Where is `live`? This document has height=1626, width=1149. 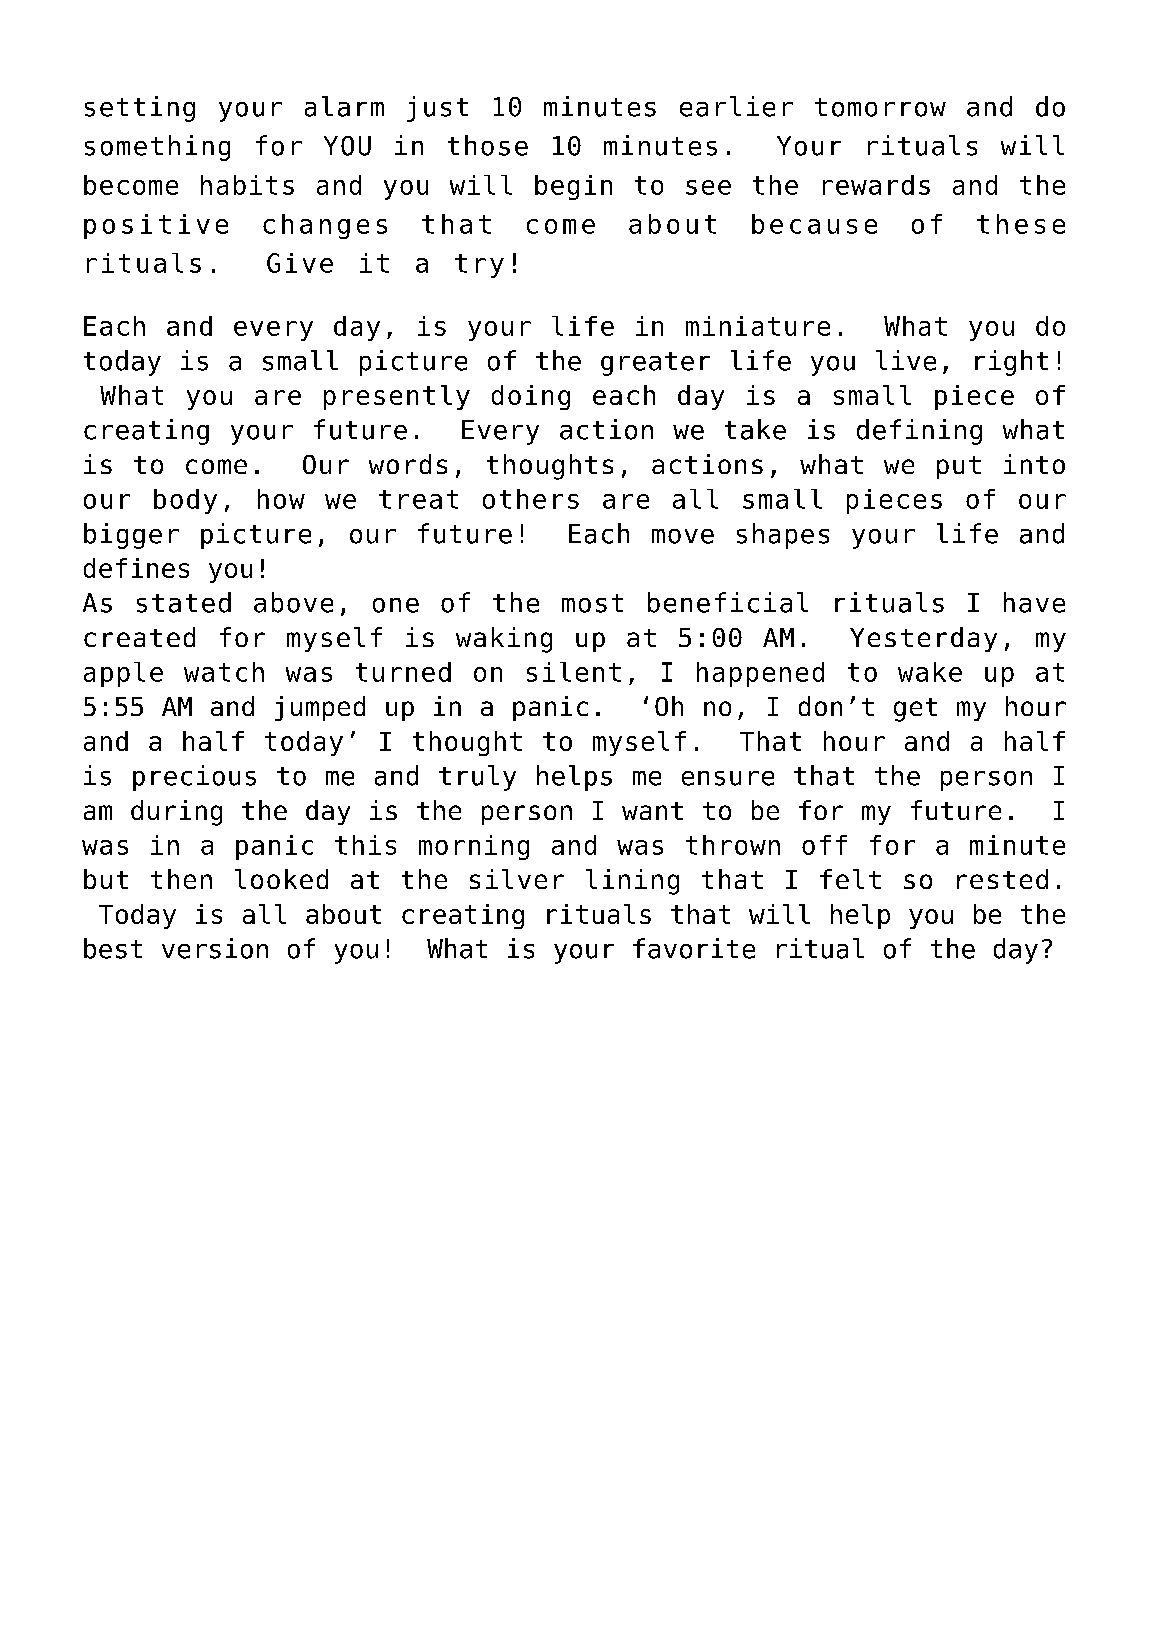
live is located at coordinates (906, 360).
